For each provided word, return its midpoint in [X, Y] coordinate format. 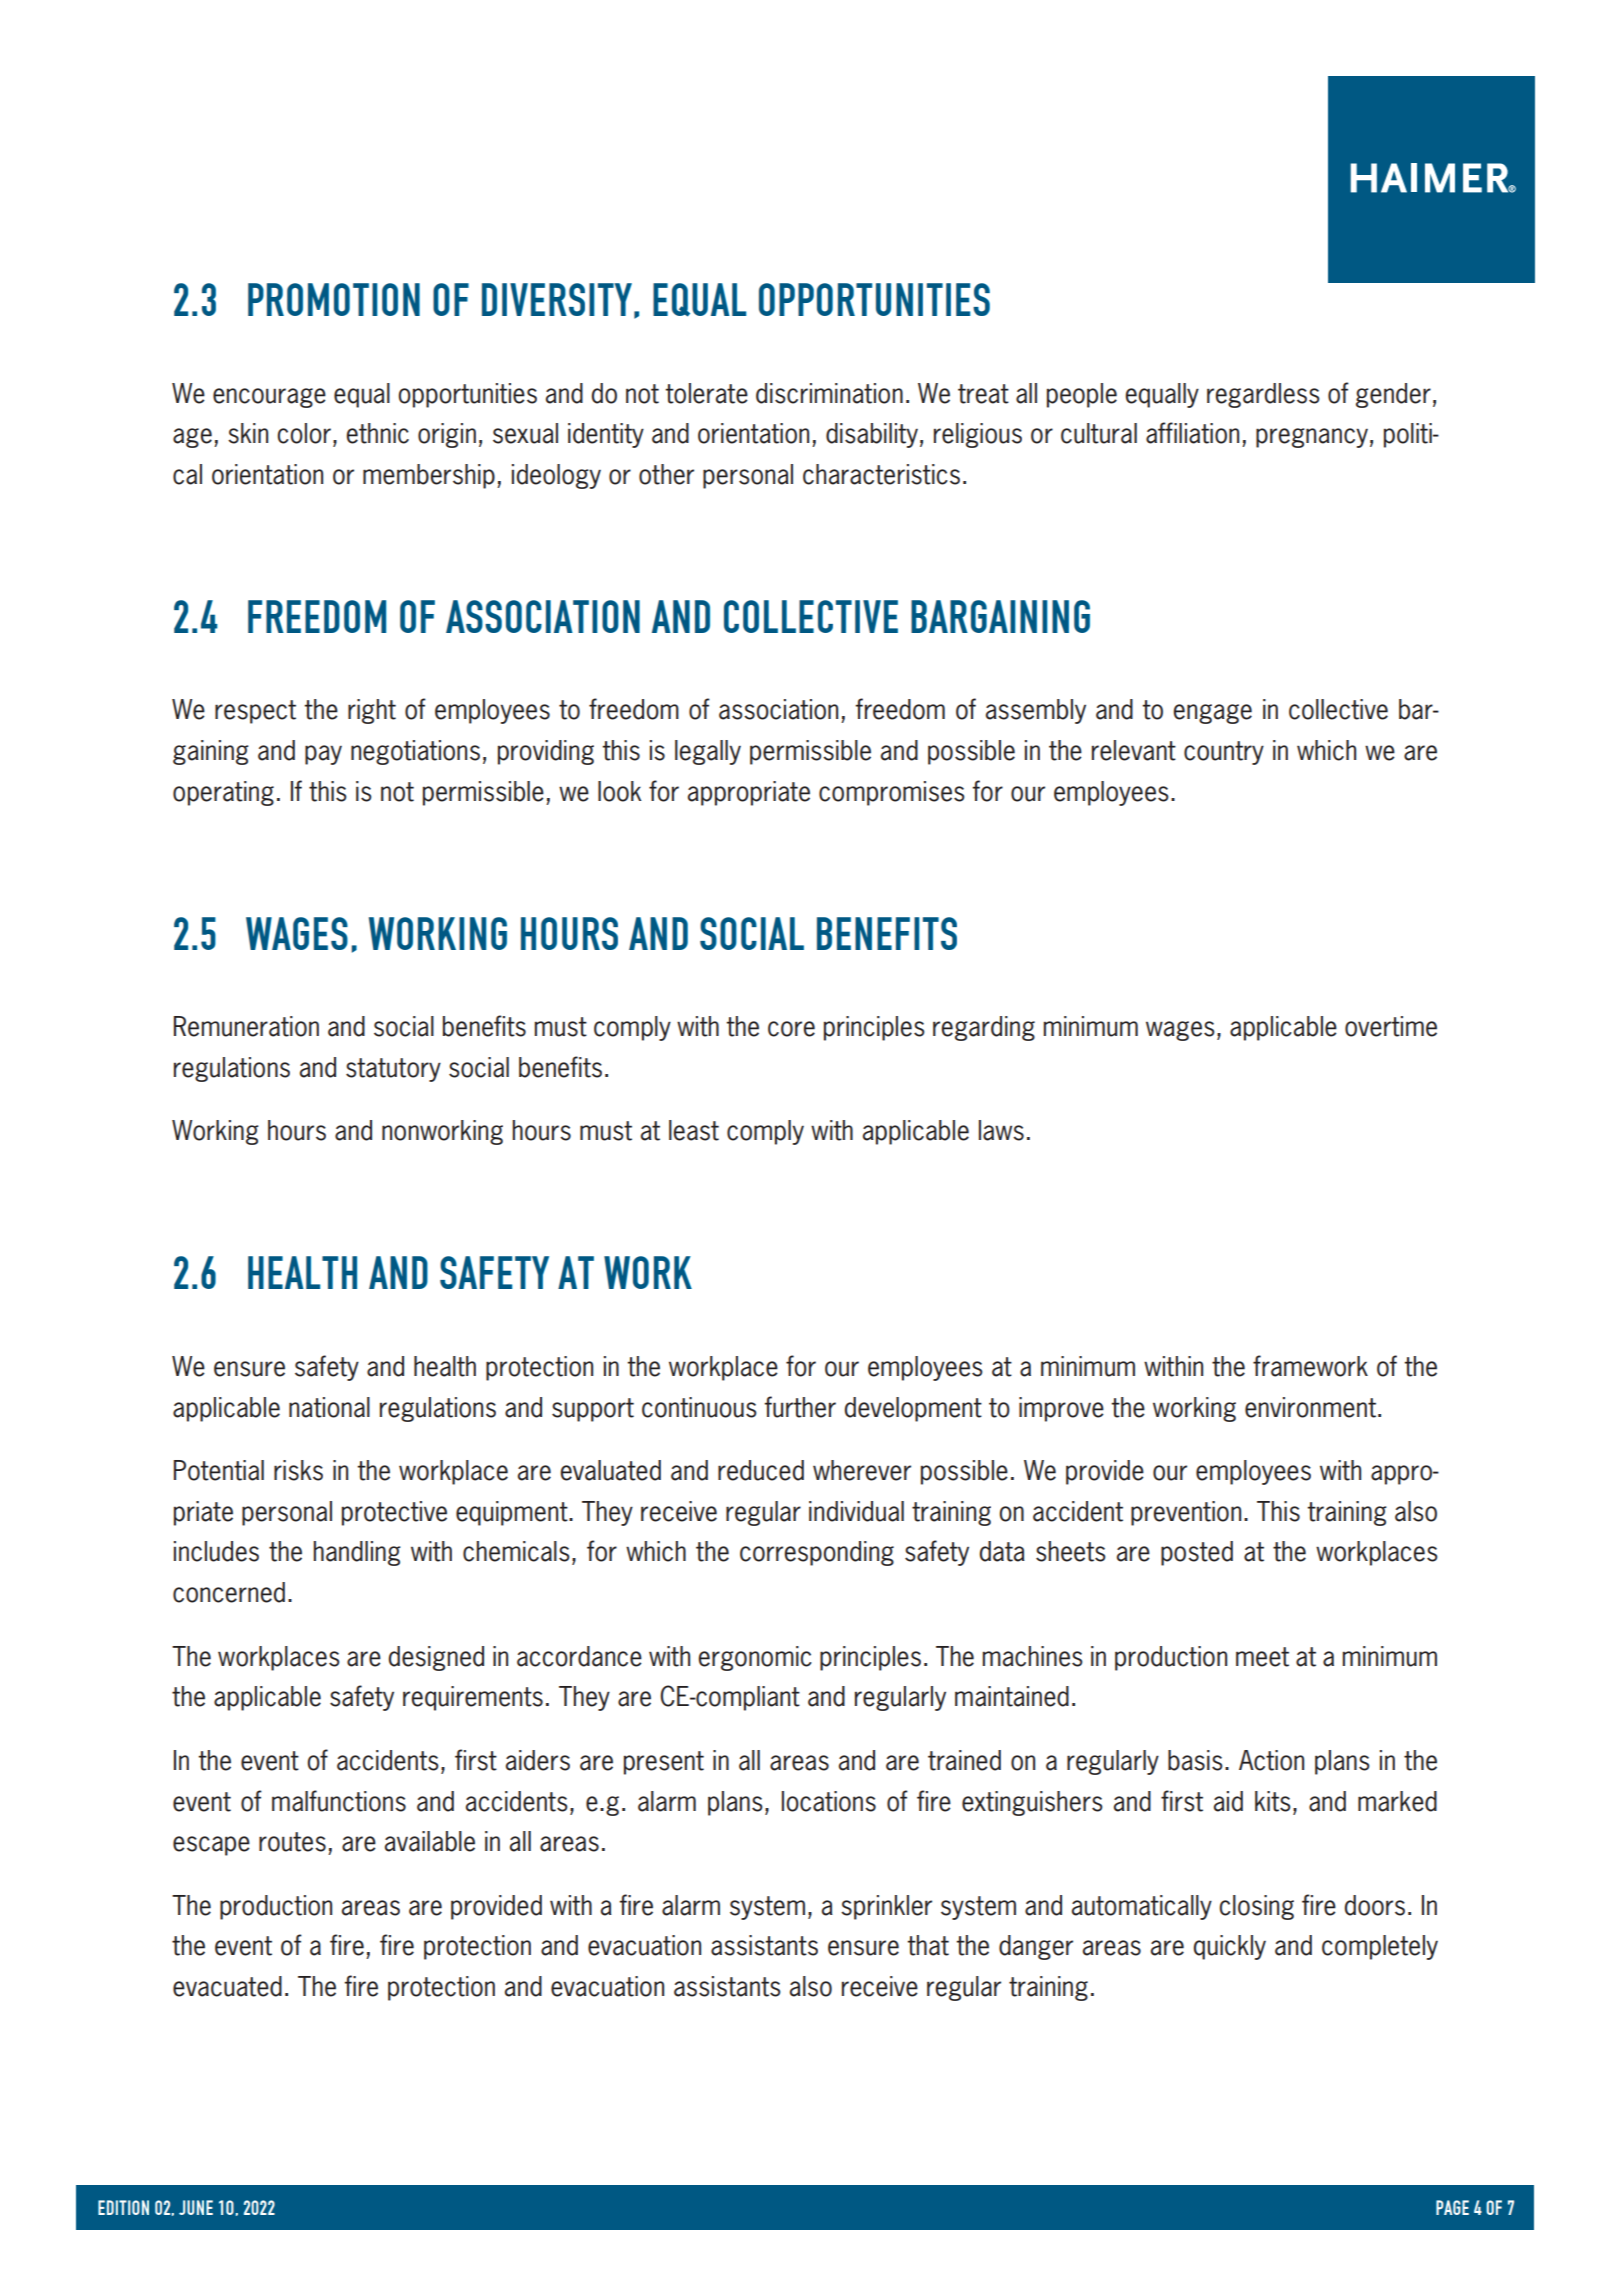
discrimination [829, 393]
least [694, 1130]
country [1224, 753]
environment [1310, 1407]
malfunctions [339, 1801]
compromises [891, 793]
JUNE [196, 2207]
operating [223, 793]
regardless [1263, 395]
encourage [269, 398]
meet [1262, 1657]
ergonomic [755, 1658]
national [329, 1407]
